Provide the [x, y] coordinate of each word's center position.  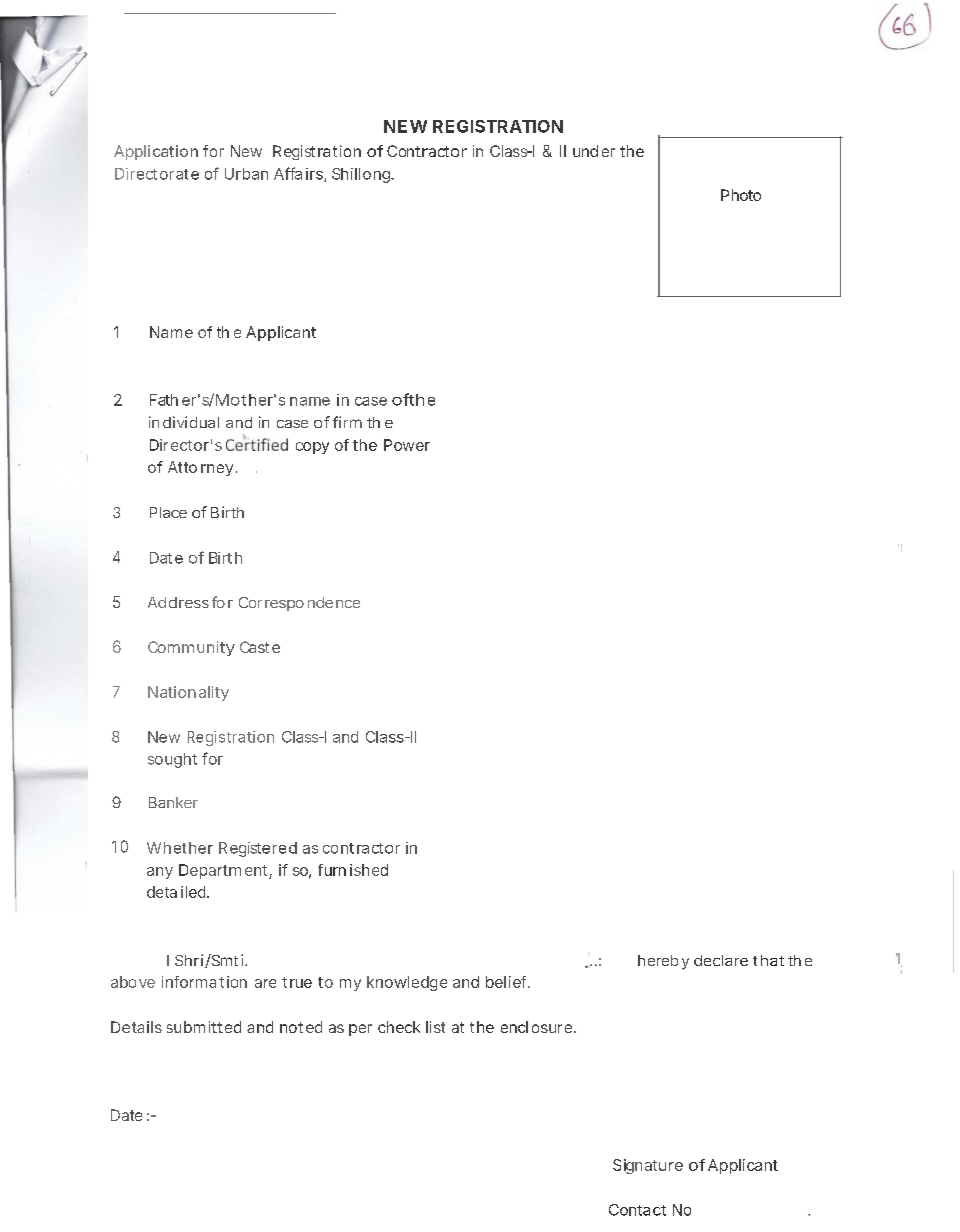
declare [721, 960]
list [435, 1027]
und [585, 151]
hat [772, 960]
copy [312, 448]
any [160, 873]
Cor [250, 602]
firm [347, 422]
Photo [741, 195]
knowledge [407, 983]
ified [272, 444]
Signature [648, 1166]
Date [126, 1115]
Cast [254, 647]
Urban [246, 174]
